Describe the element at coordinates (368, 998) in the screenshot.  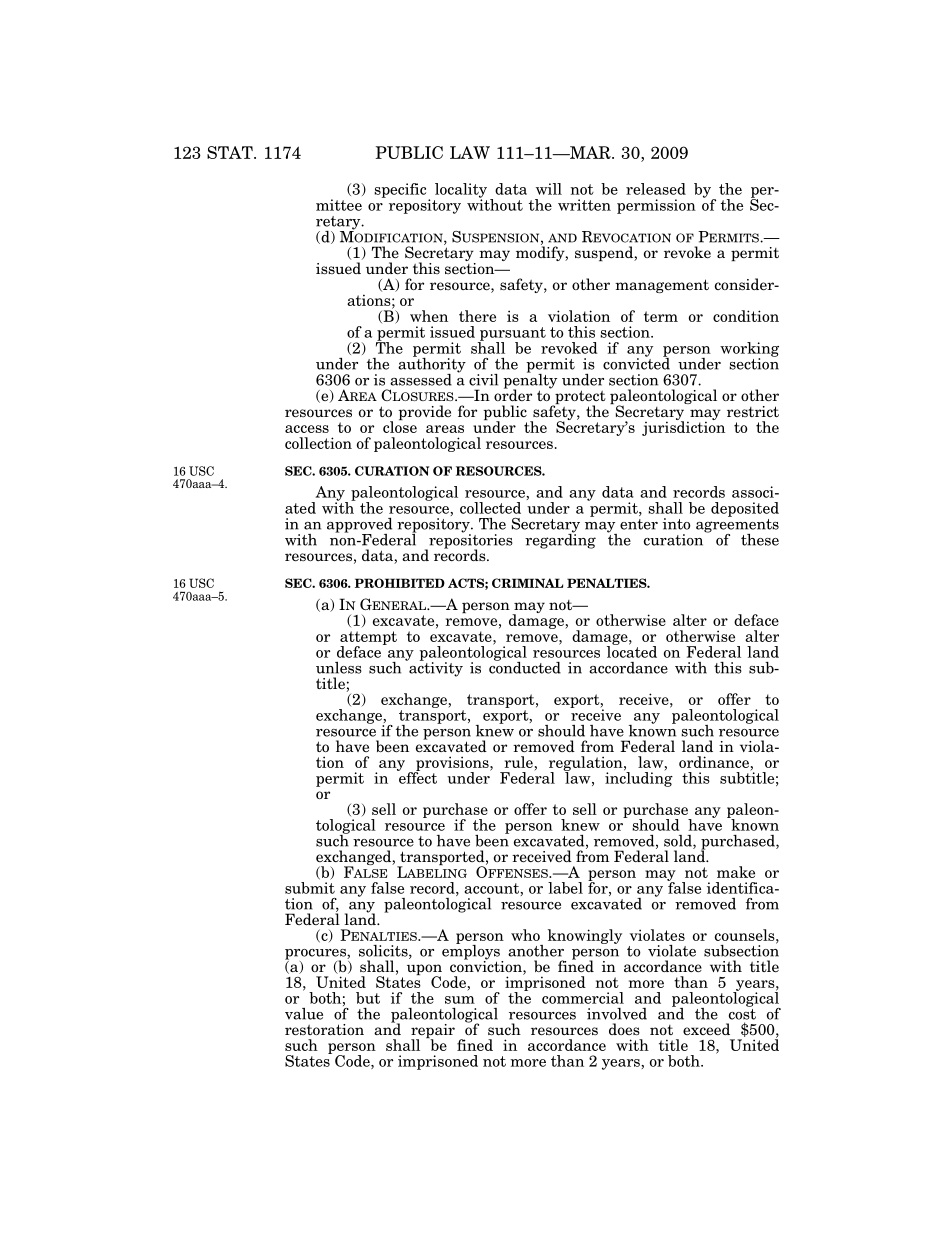
I see `but` at that location.
